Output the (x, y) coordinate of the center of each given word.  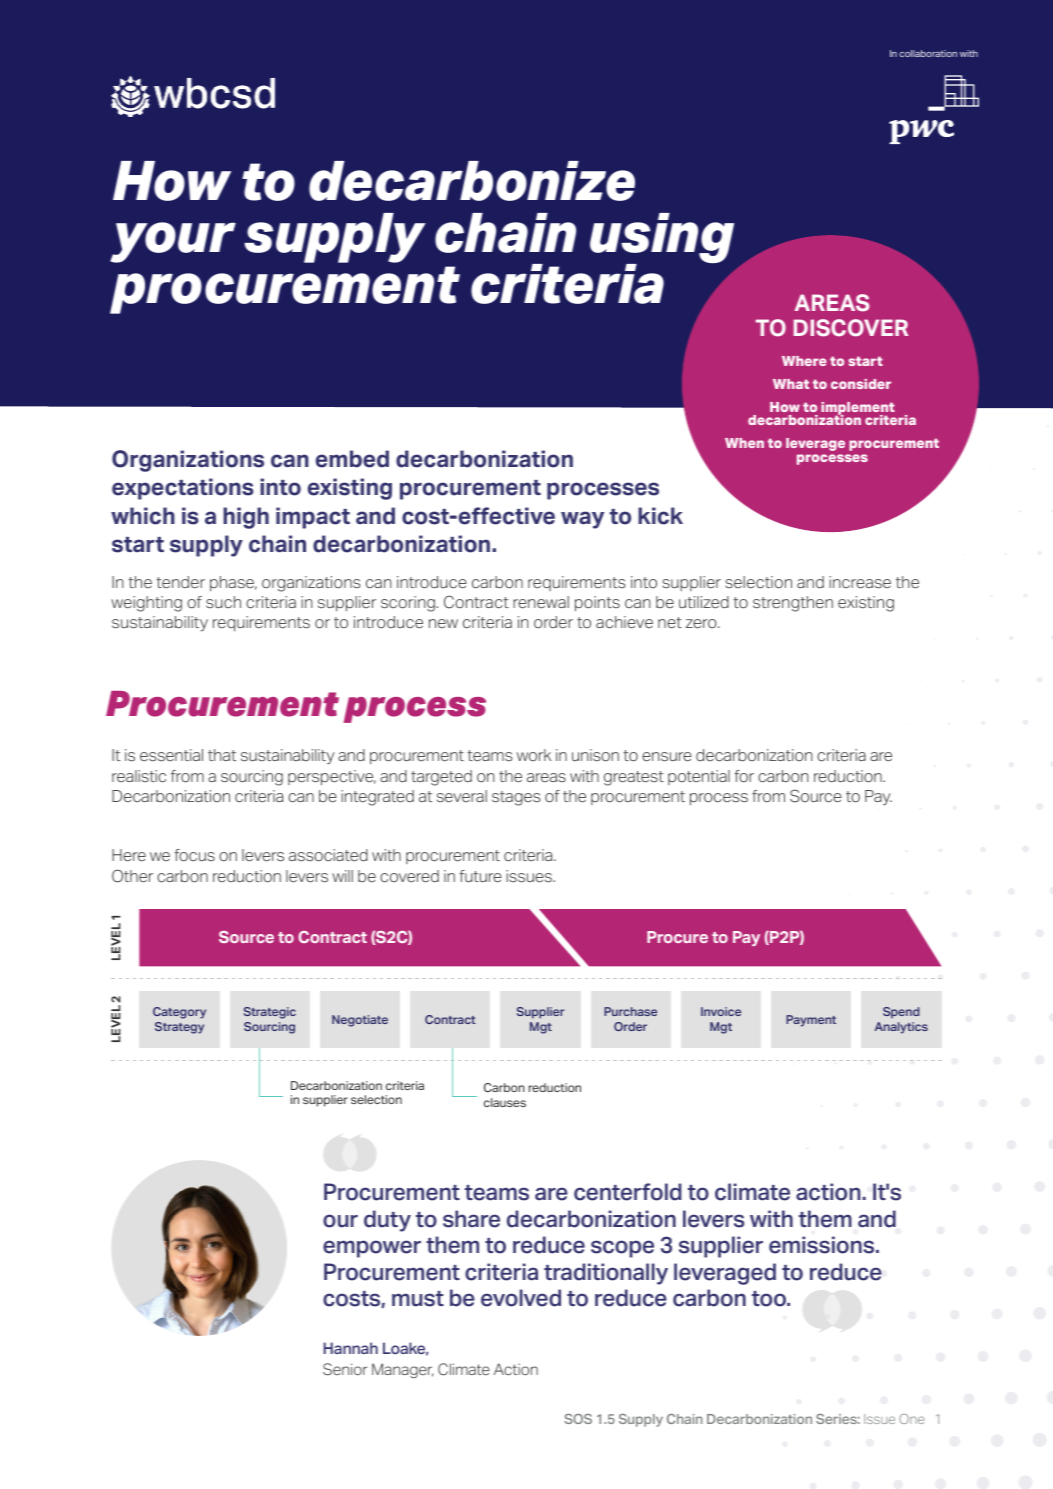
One (912, 1419)
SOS (578, 1419)
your (173, 242)
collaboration (928, 53)
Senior (345, 1369)
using (662, 239)
